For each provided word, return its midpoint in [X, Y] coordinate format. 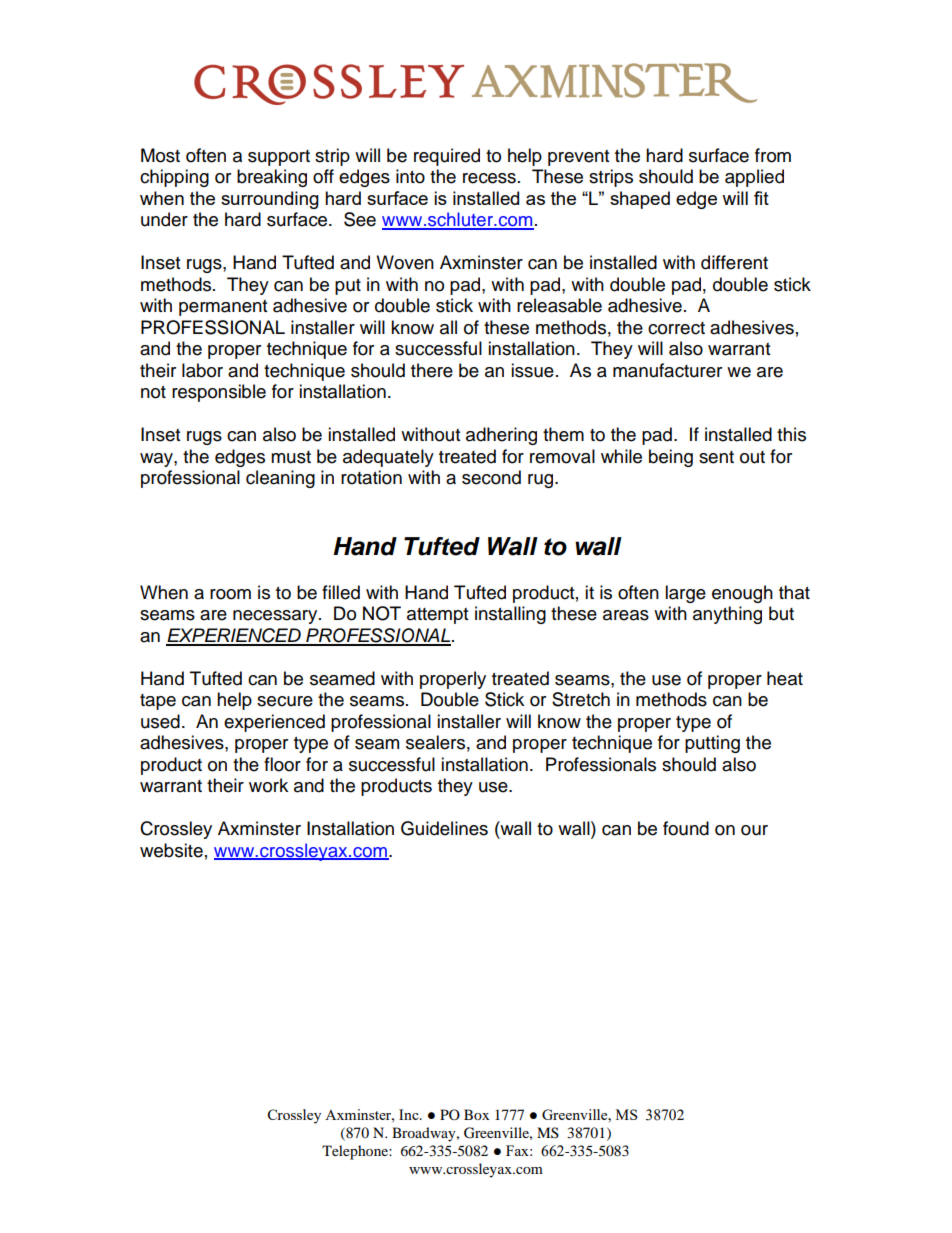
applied [754, 178]
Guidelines [444, 828]
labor [202, 370]
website [171, 850]
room [230, 594]
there [432, 370]
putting [712, 744]
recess [489, 178]
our [754, 830]
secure [285, 701]
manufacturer [667, 370]
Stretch [581, 699]
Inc [410, 1114]
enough [742, 594]
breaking [272, 178]
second [491, 477]
